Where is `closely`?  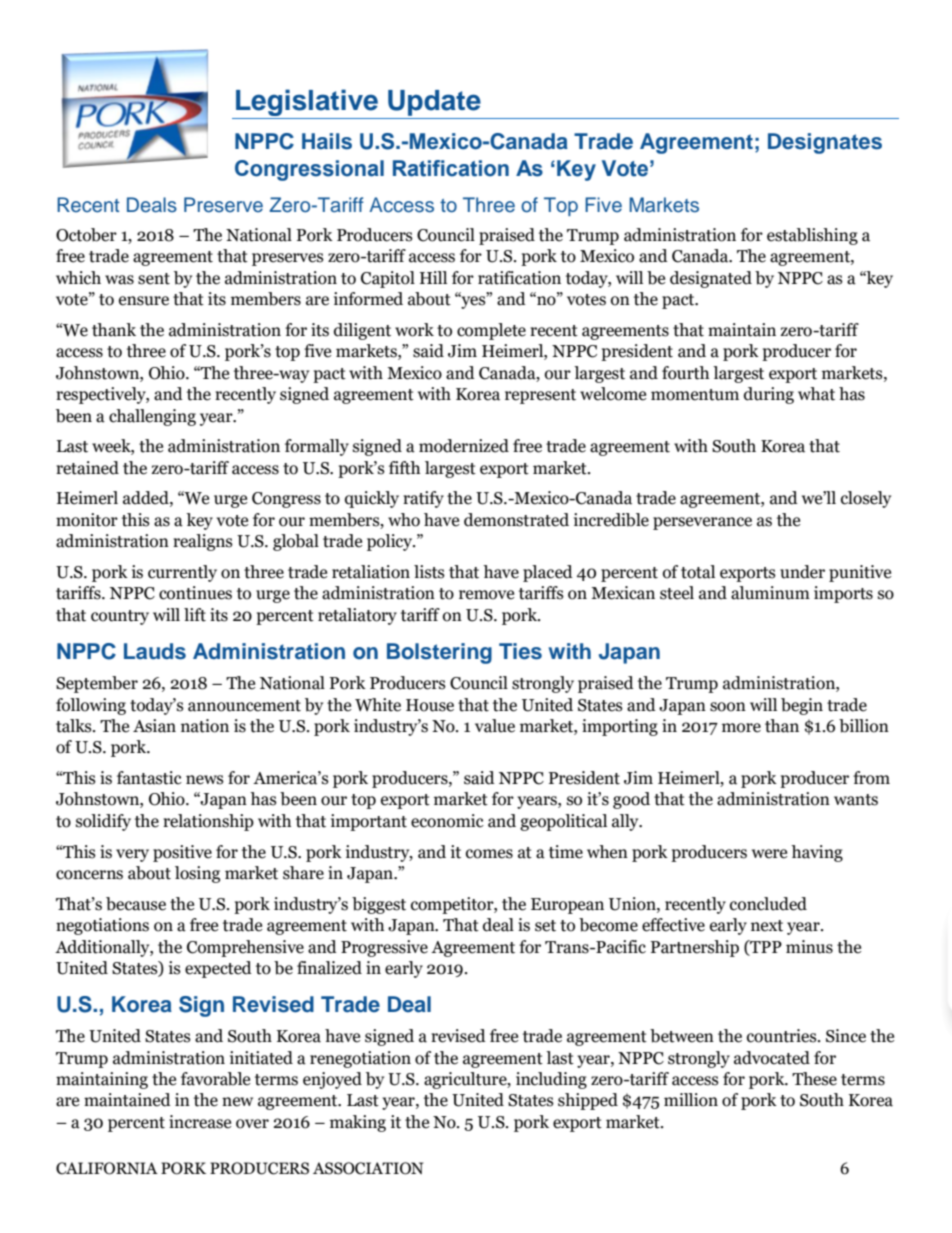
closely is located at coordinates (866, 499).
